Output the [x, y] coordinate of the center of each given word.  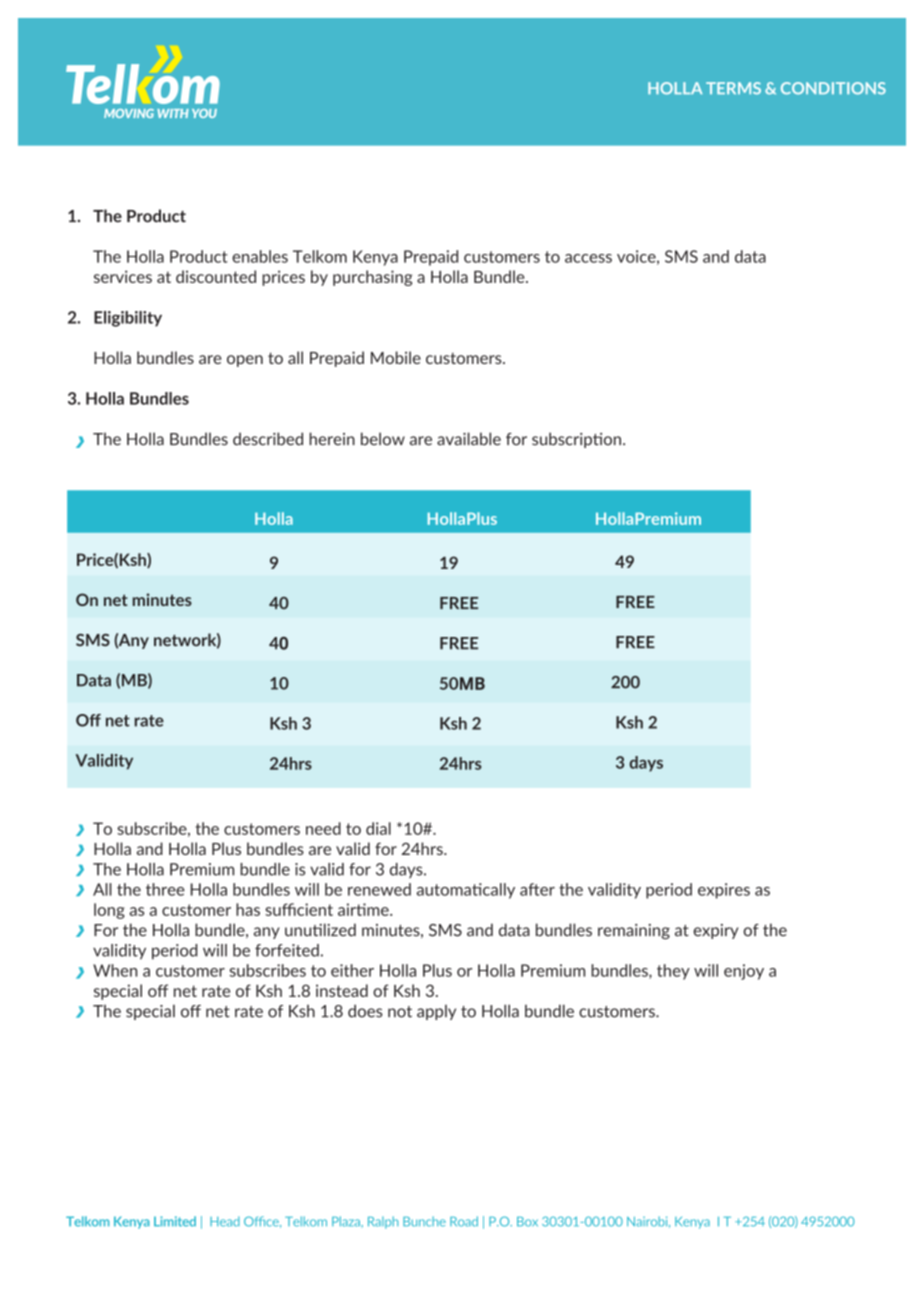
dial [378, 828]
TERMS [733, 88]
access [588, 258]
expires [724, 891]
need [323, 828]
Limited [175, 1221]
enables [260, 256]
